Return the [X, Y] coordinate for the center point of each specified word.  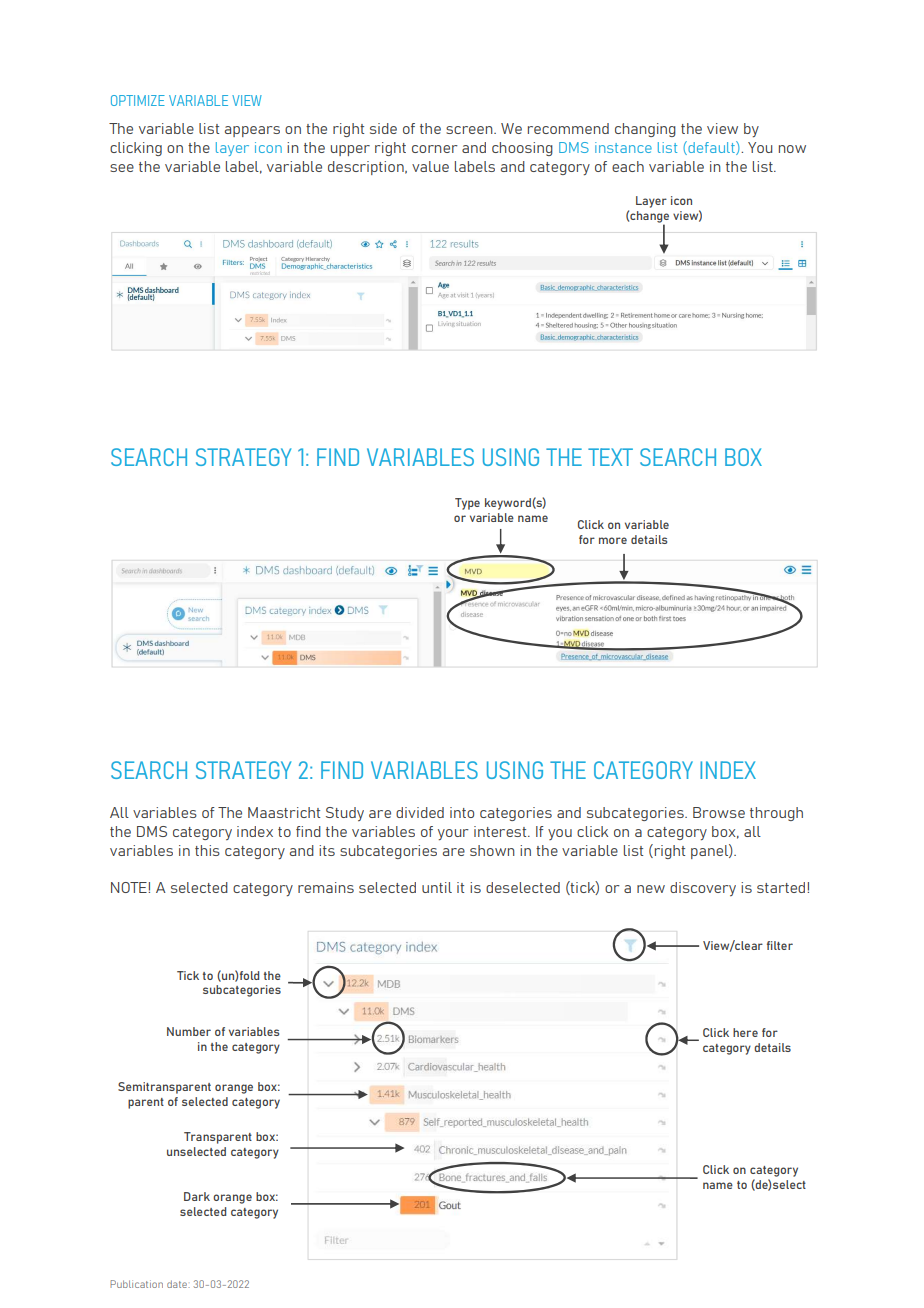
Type [467, 504]
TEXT [610, 457]
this [207, 850]
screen [470, 130]
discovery [703, 889]
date [178, 1284]
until [437, 887]
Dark [197, 1196]
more [613, 540]
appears [252, 131]
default [711, 148]
